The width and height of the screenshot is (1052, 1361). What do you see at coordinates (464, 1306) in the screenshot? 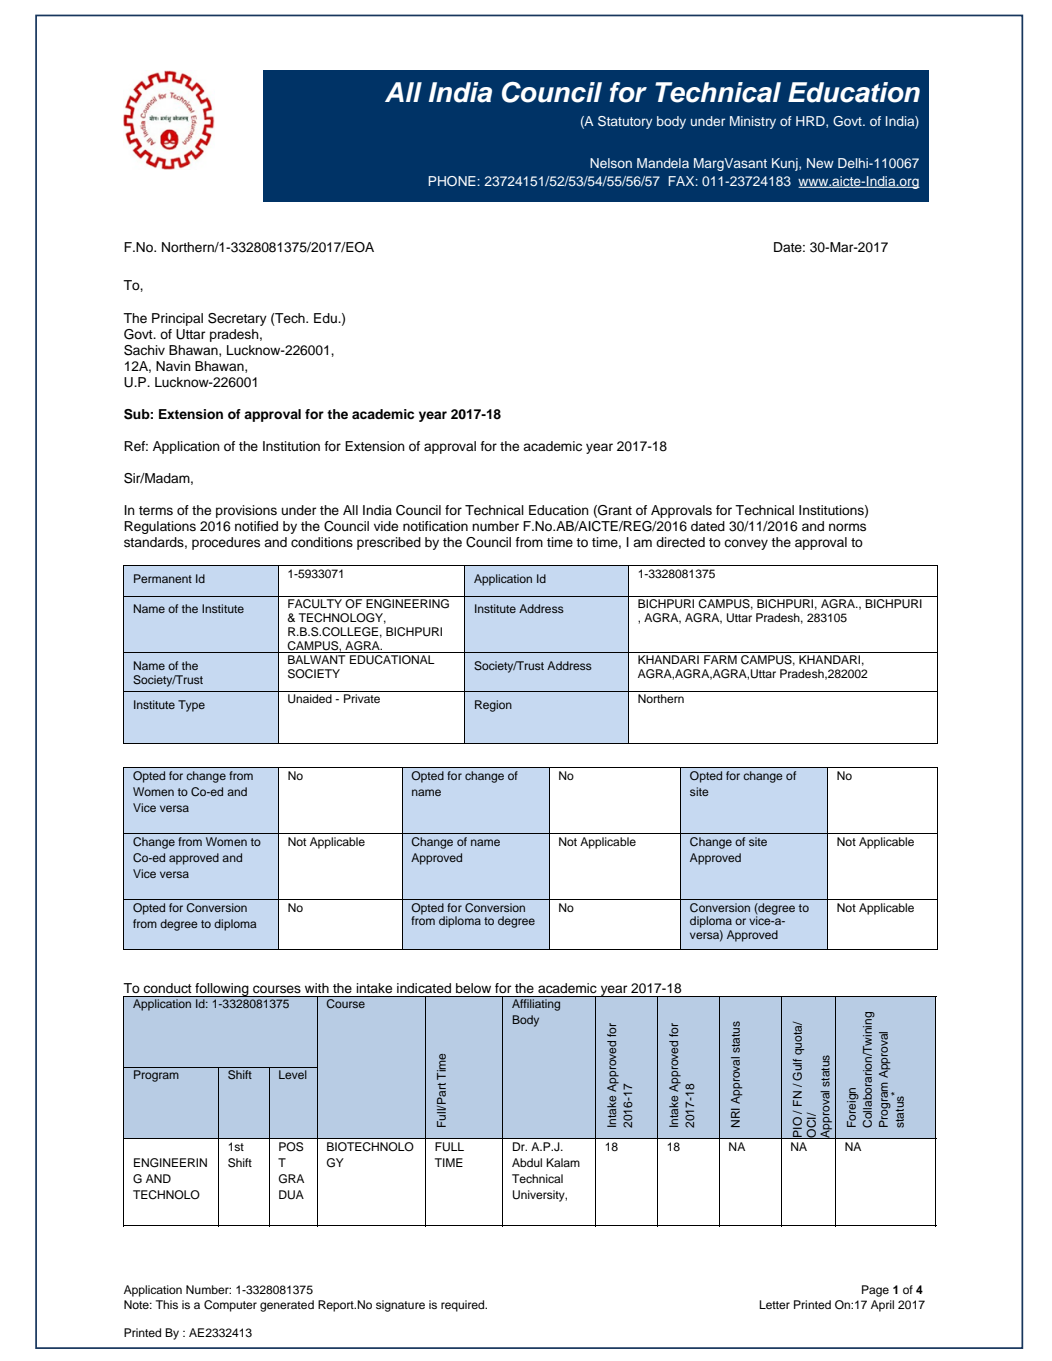
I see `required` at bounding box center [464, 1306].
